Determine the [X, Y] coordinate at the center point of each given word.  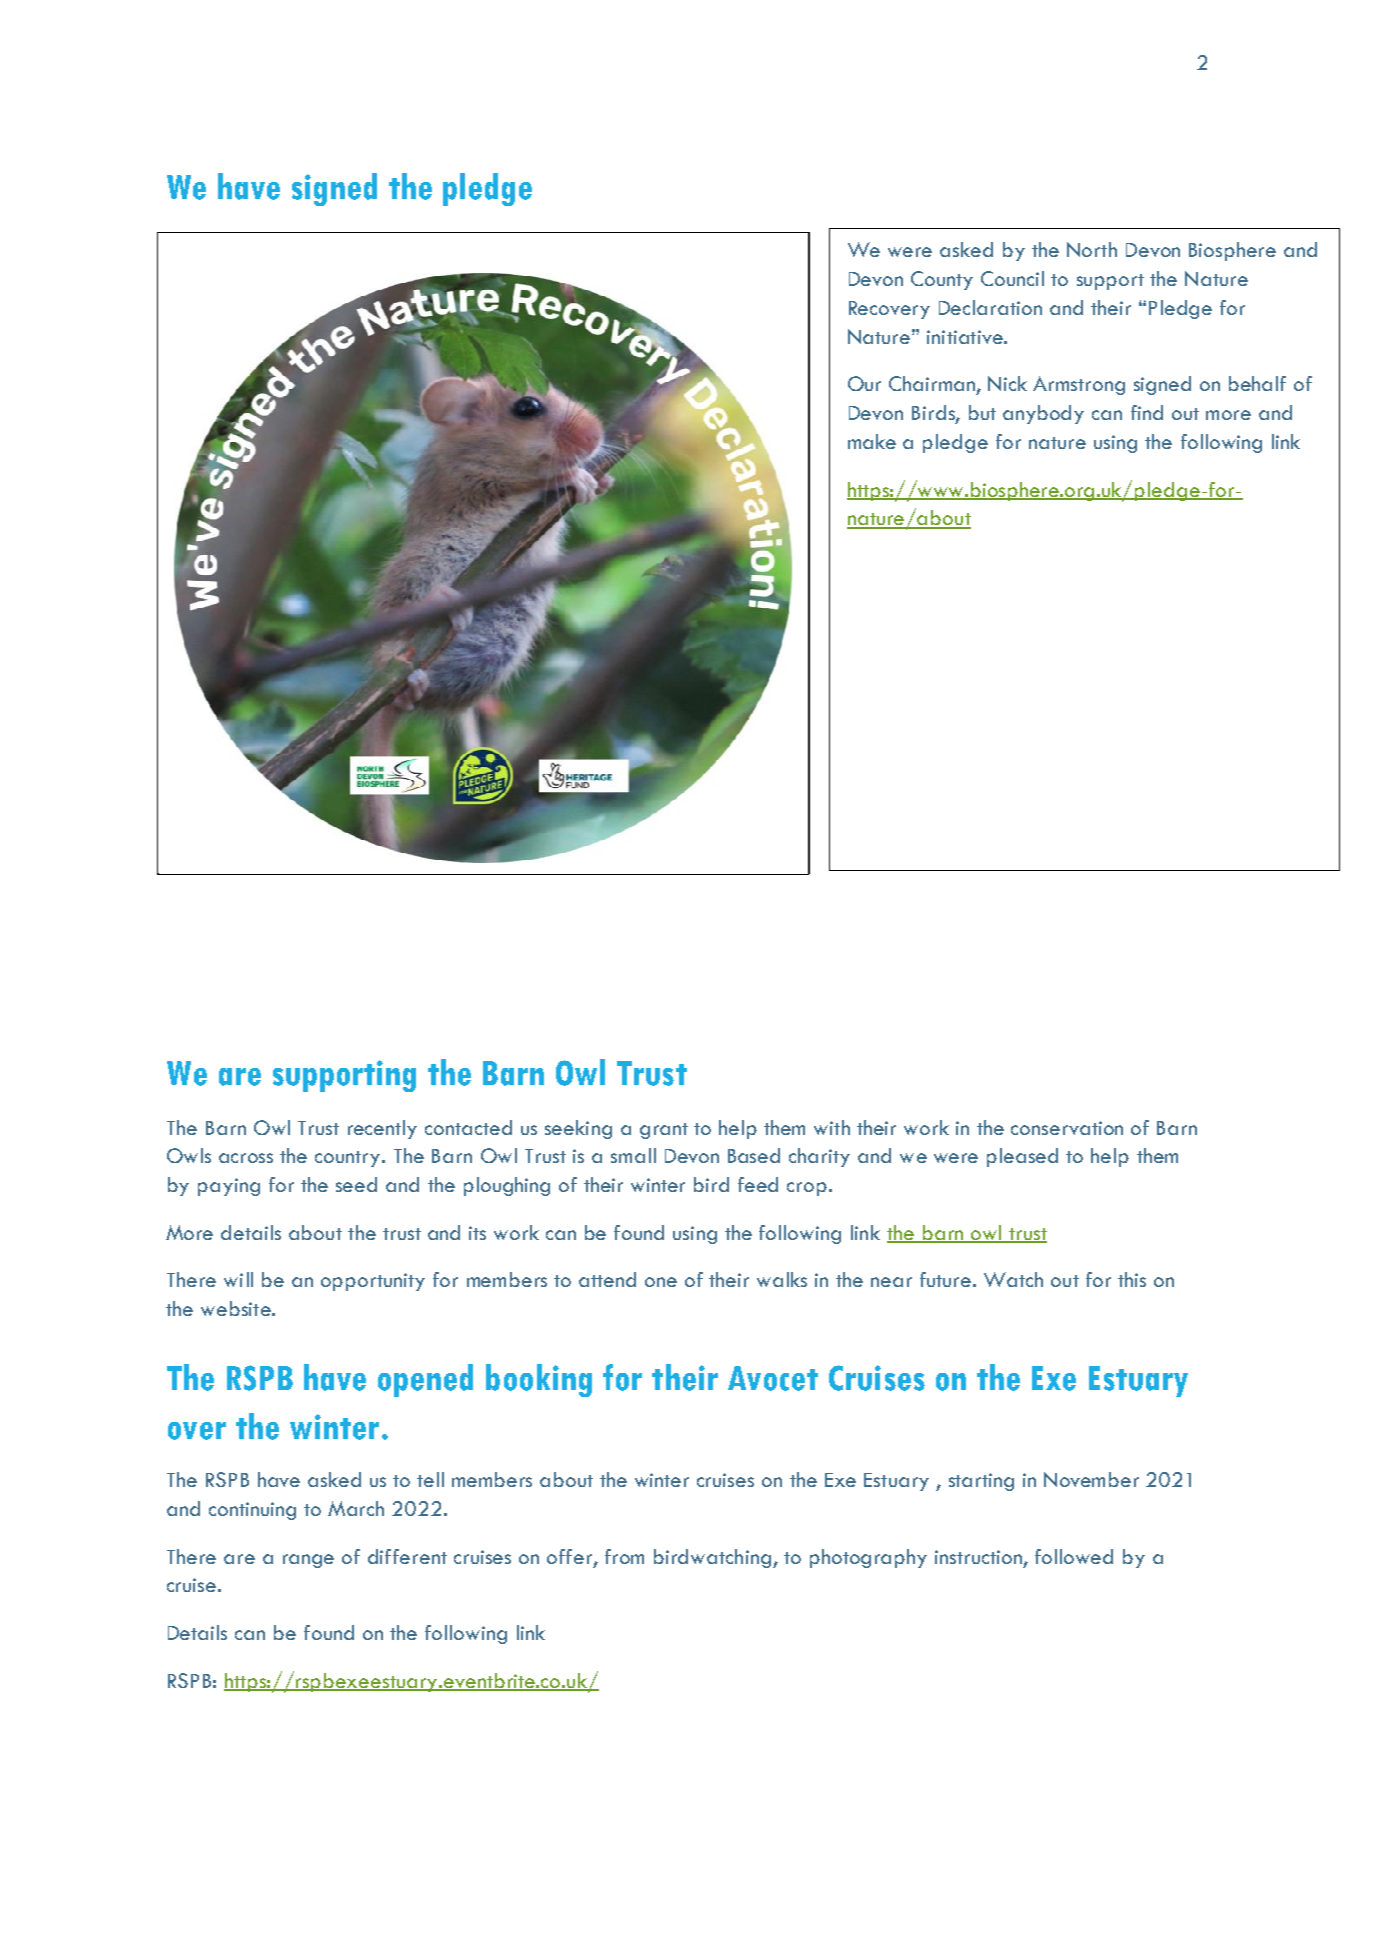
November [1091, 1479]
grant [664, 1131]
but [982, 412]
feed [758, 1184]
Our [864, 383]
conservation [1067, 1128]
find [1147, 412]
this [1132, 1279]
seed [356, 1184]
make [872, 441]
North [1092, 249]
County [942, 280]
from [624, 1556]
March [356, 1508]
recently [382, 1129]
